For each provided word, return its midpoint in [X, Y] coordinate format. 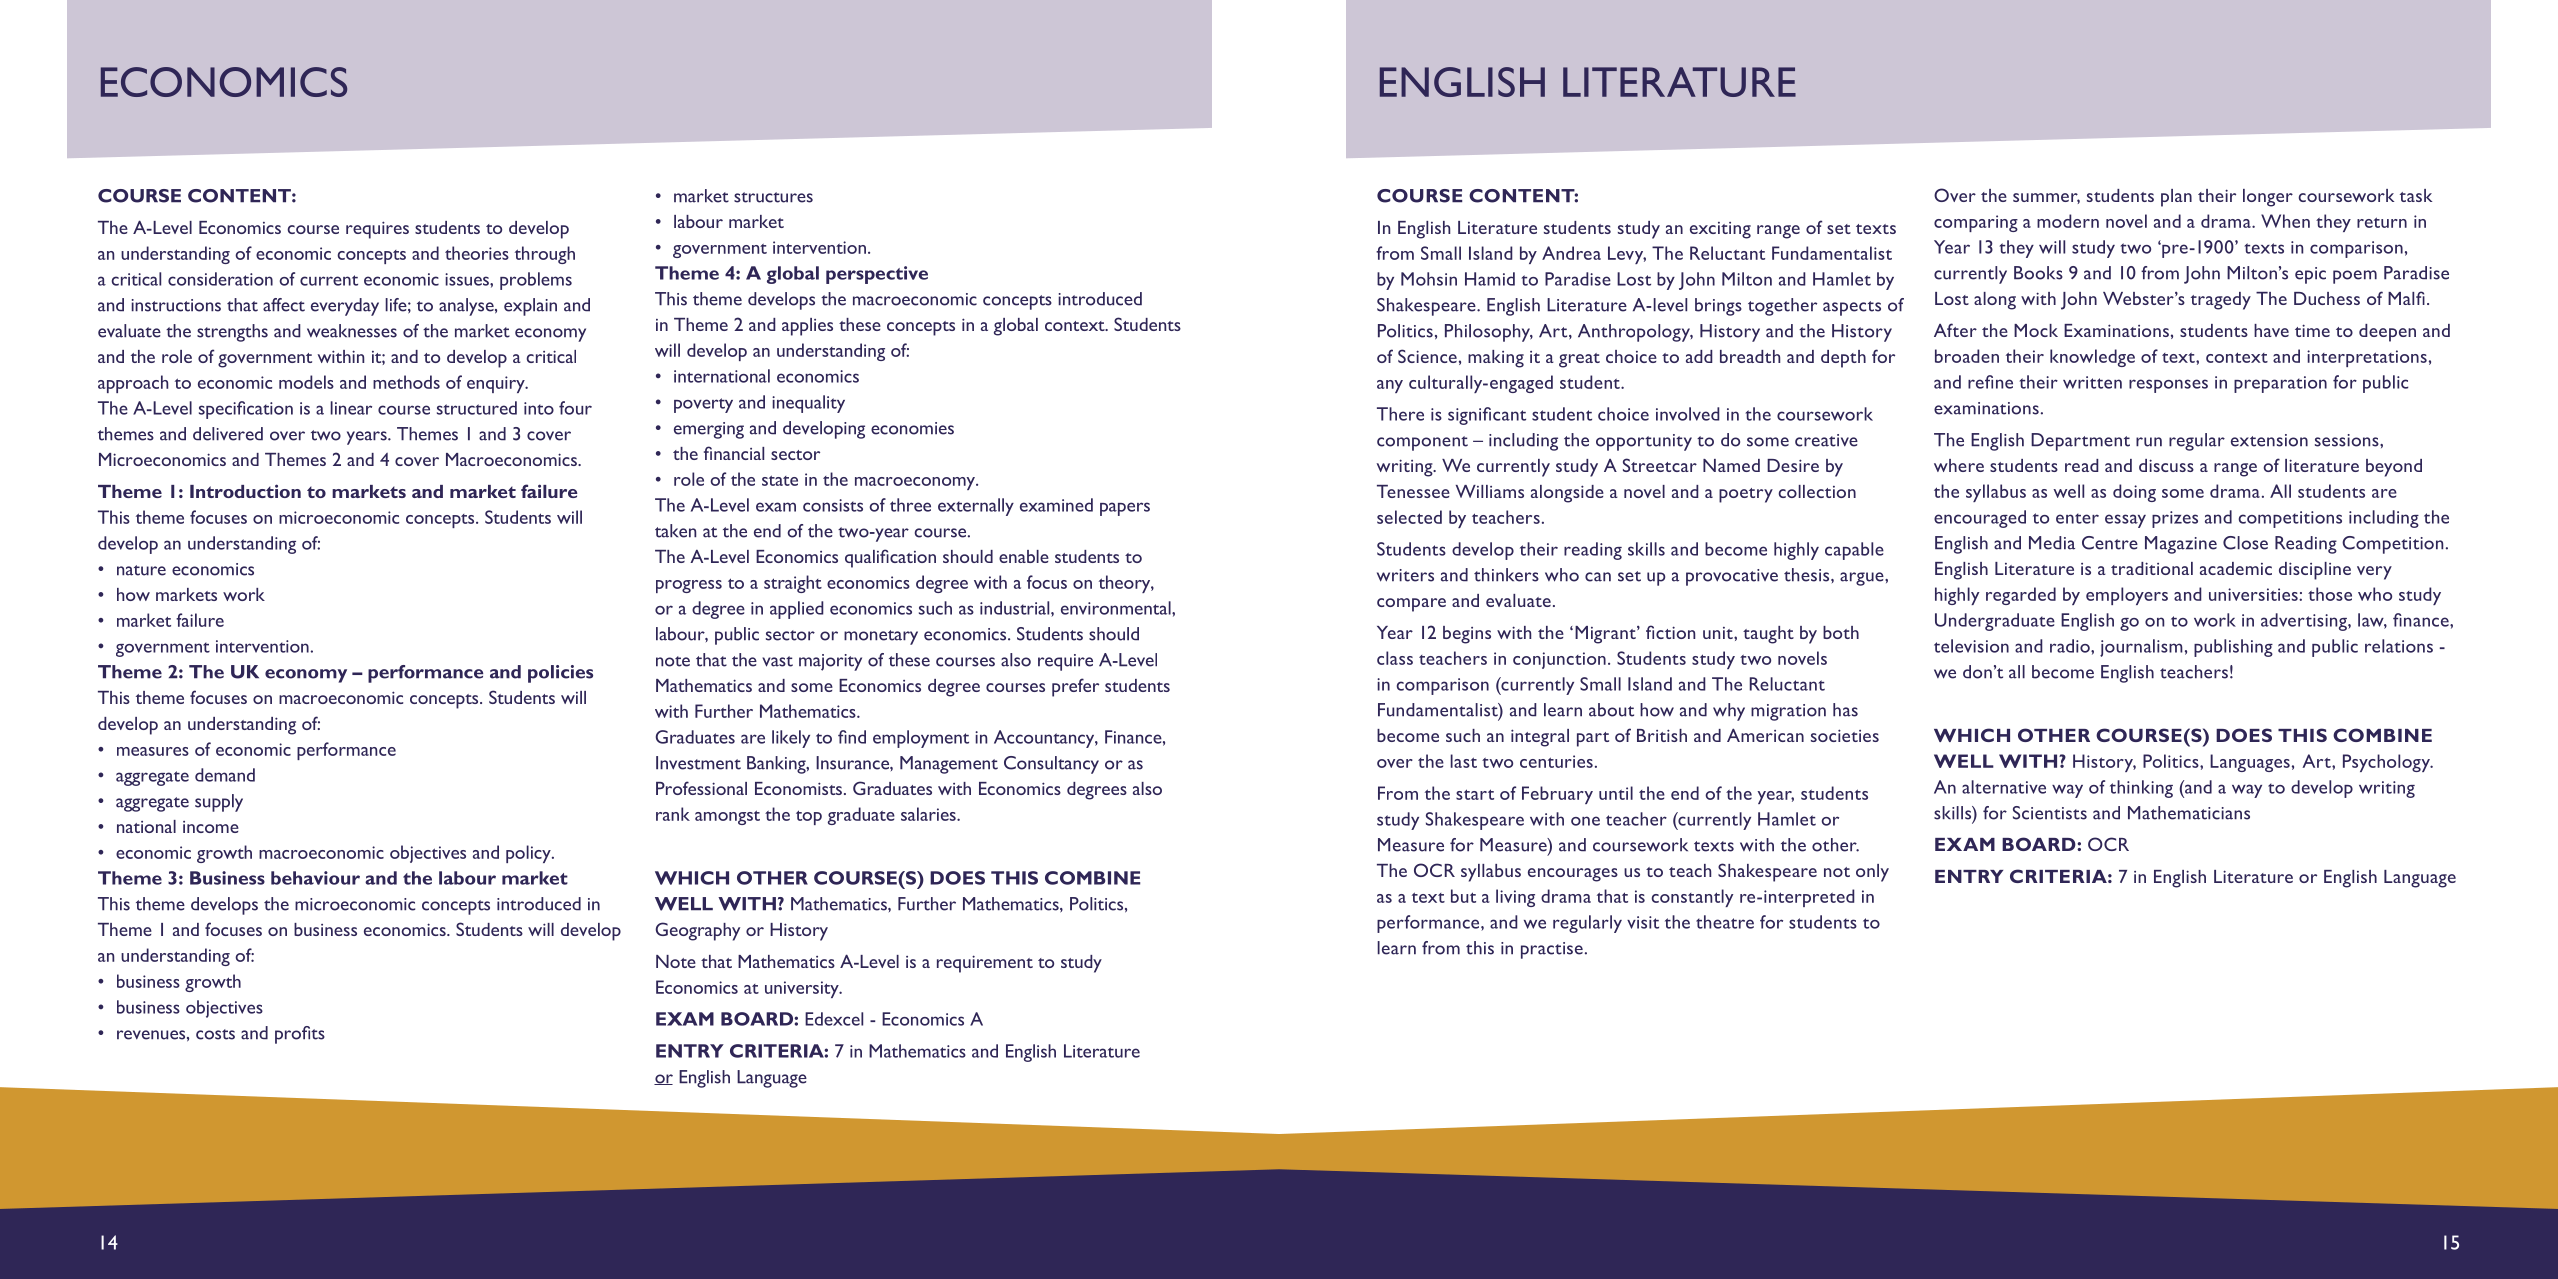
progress [689, 586]
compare [1411, 605]
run [2149, 442]
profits [300, 1035]
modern [2068, 221]
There [1400, 414]
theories [477, 253]
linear [351, 408]
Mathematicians [2189, 813]
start [1475, 794]
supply [219, 803]
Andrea [1571, 253]
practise [1552, 950]
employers [2127, 596]
